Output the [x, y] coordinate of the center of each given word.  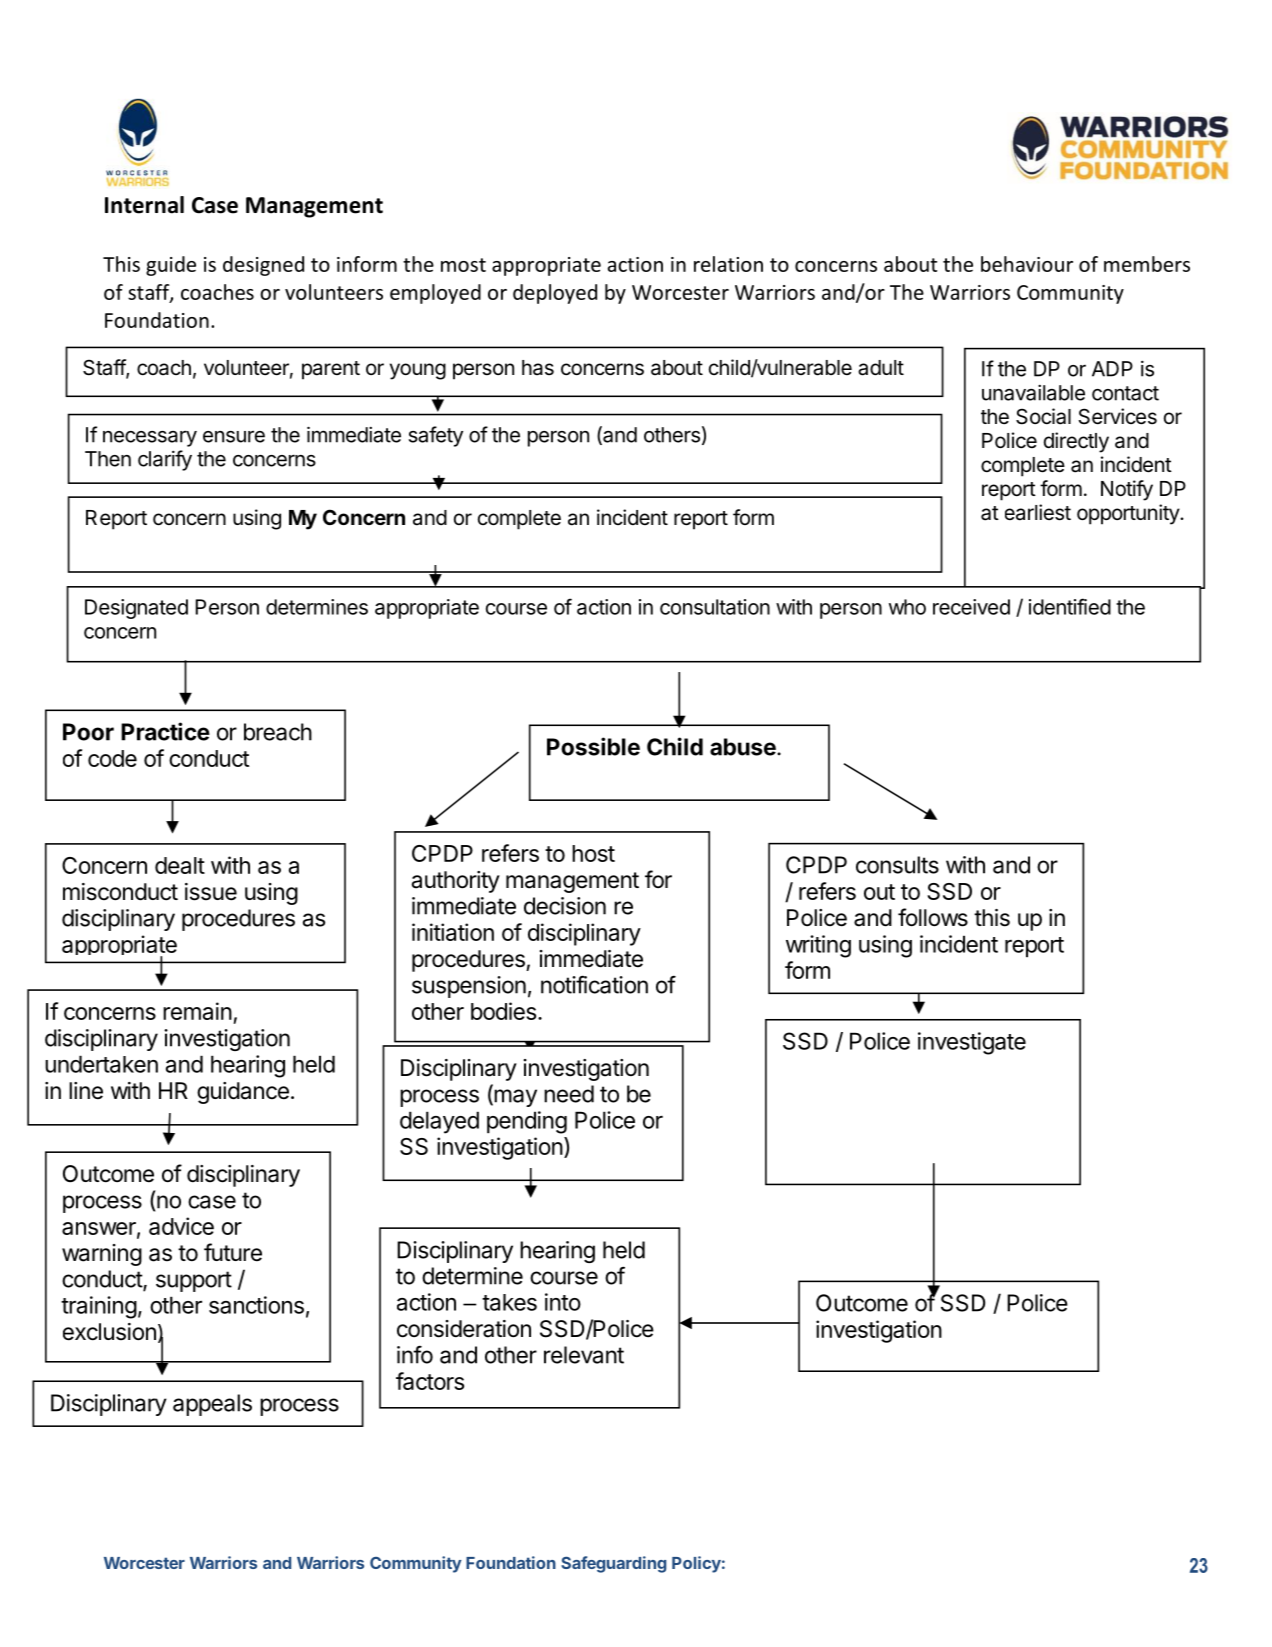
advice [181, 1226]
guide [171, 266]
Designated [136, 609]
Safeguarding [613, 1564]
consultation [715, 607]
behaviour [1027, 264]
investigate [972, 1043]
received [971, 607]
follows [933, 917]
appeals [212, 1405]
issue [211, 892]
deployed [555, 294]
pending [527, 1122]
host [593, 853]
